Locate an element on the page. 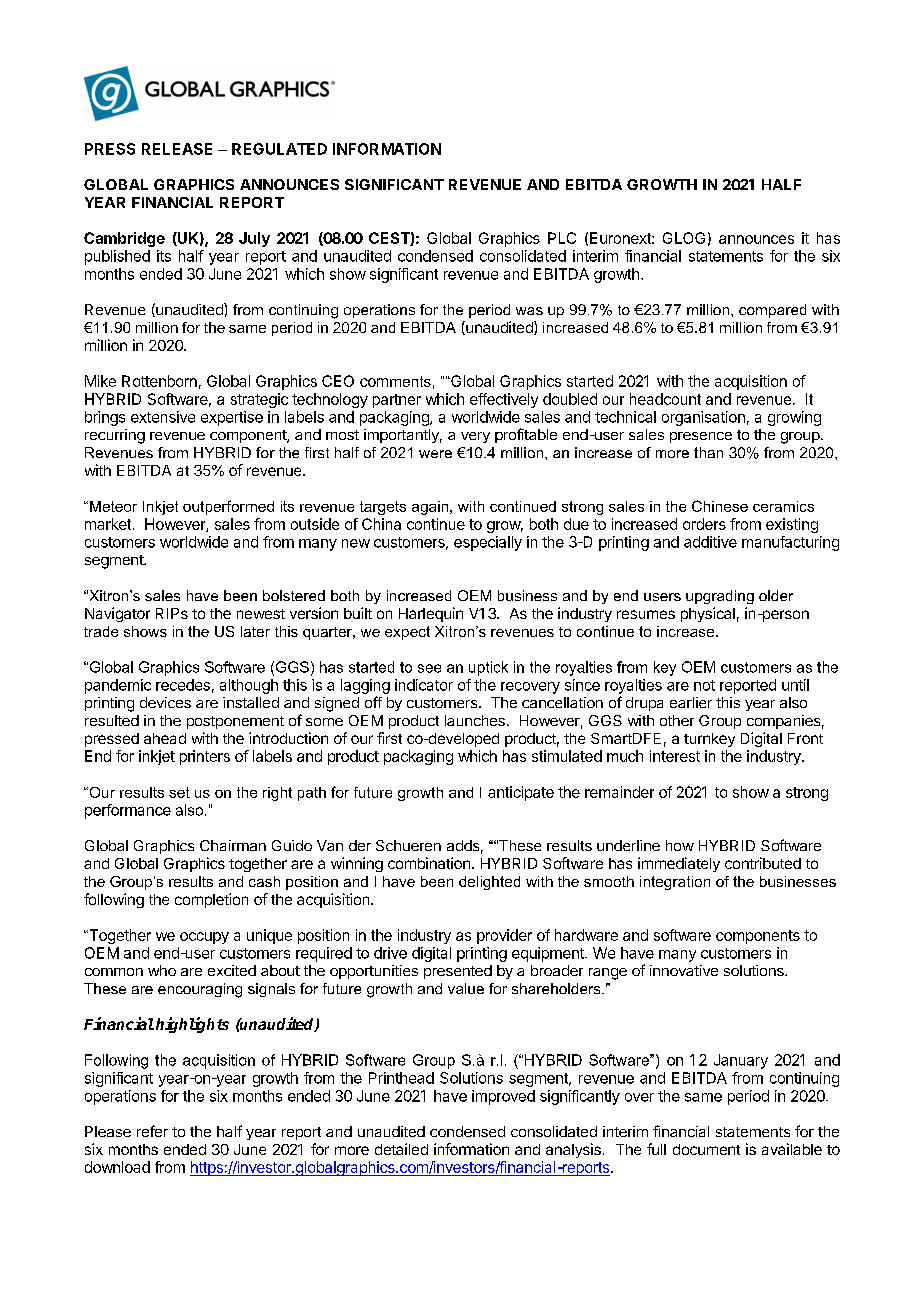 The height and width of the page is (1308, 924). PLC is located at coordinates (562, 238).
